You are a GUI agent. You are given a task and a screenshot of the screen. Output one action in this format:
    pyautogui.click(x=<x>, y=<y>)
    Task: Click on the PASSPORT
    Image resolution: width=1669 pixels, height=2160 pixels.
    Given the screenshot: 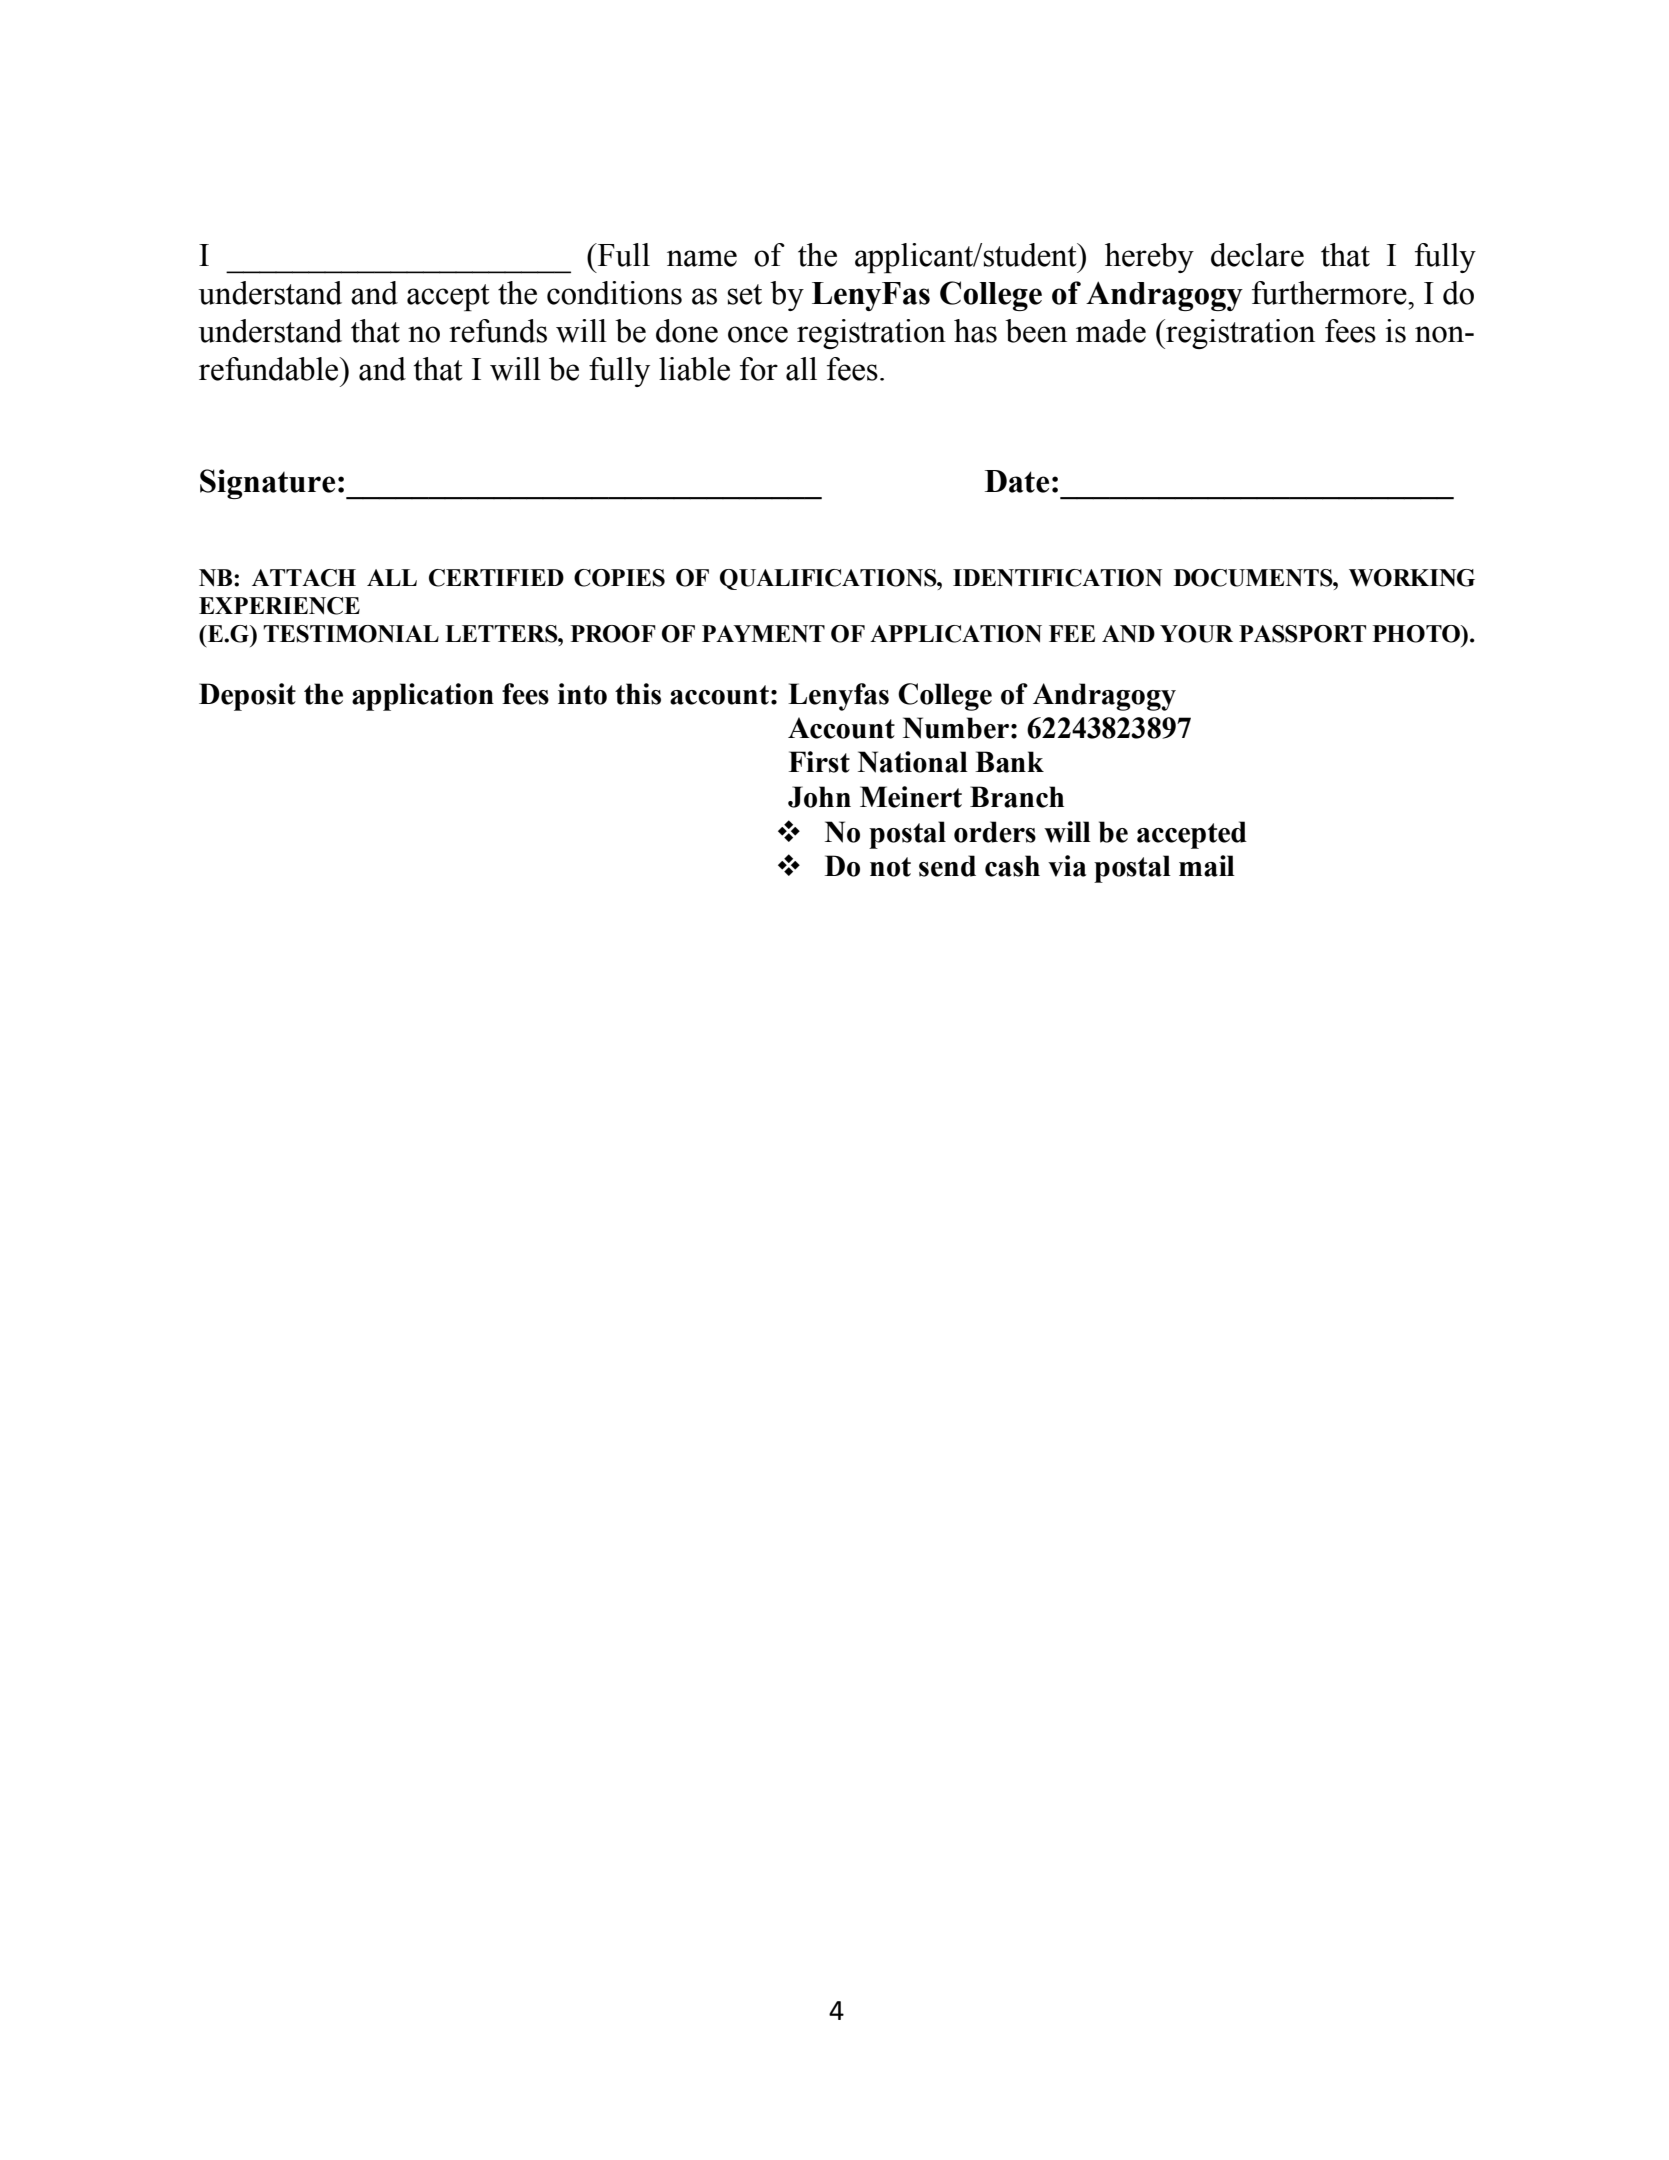 What is the action you would take?
    pyautogui.click(x=1302, y=634)
